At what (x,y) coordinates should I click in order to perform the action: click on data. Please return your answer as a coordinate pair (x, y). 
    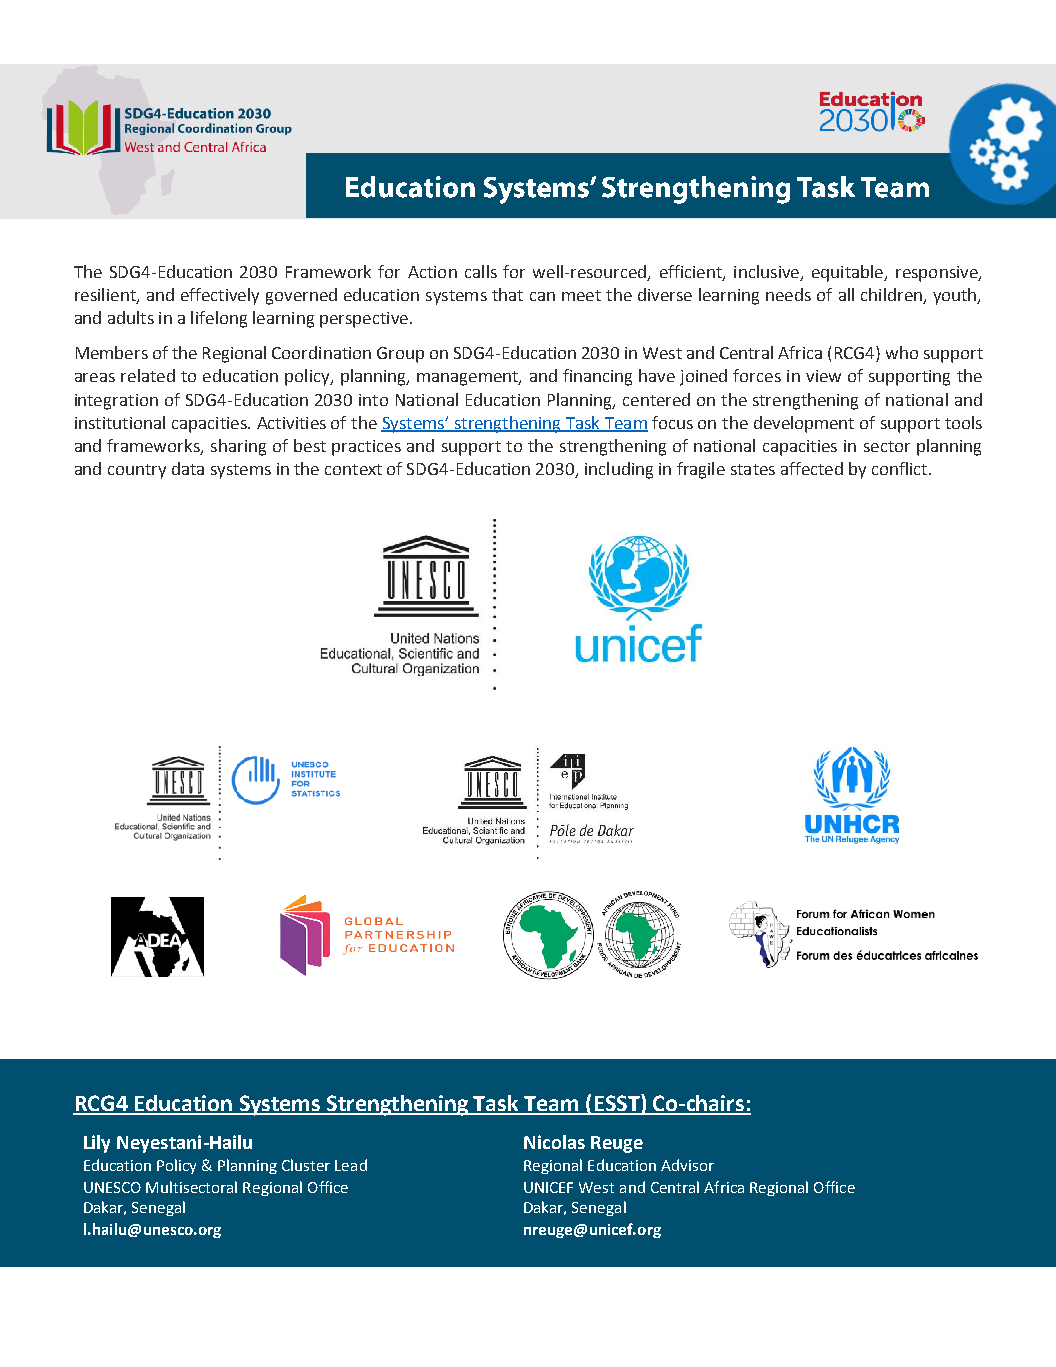
    Looking at the image, I should click on (188, 468).
